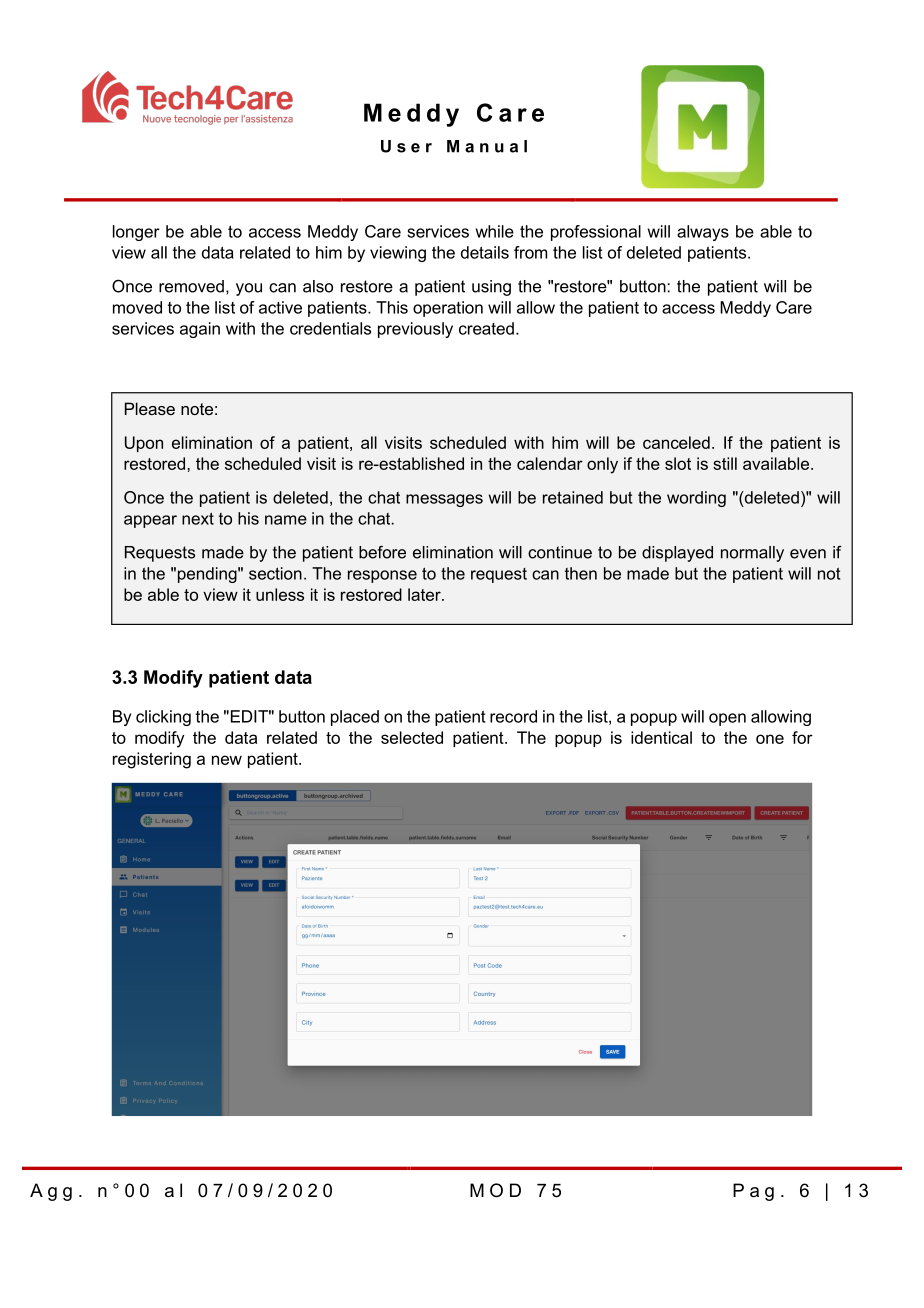  I want to click on normally, so click(752, 554).
